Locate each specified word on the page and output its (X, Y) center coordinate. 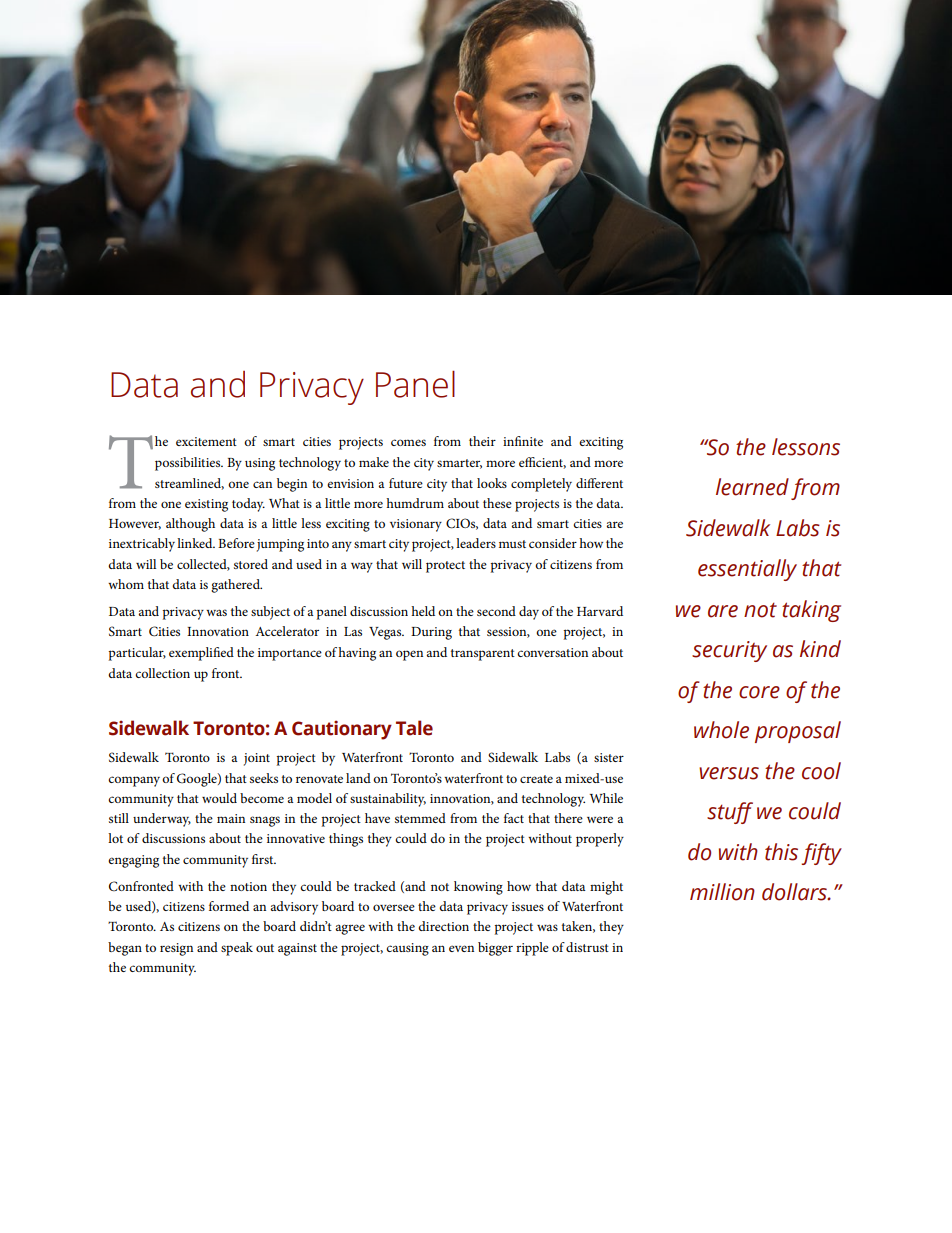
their (482, 441)
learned (752, 487)
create (536, 779)
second (496, 611)
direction (443, 926)
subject (270, 613)
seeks (264, 778)
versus (729, 773)
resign (176, 949)
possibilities (189, 464)
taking (811, 611)
